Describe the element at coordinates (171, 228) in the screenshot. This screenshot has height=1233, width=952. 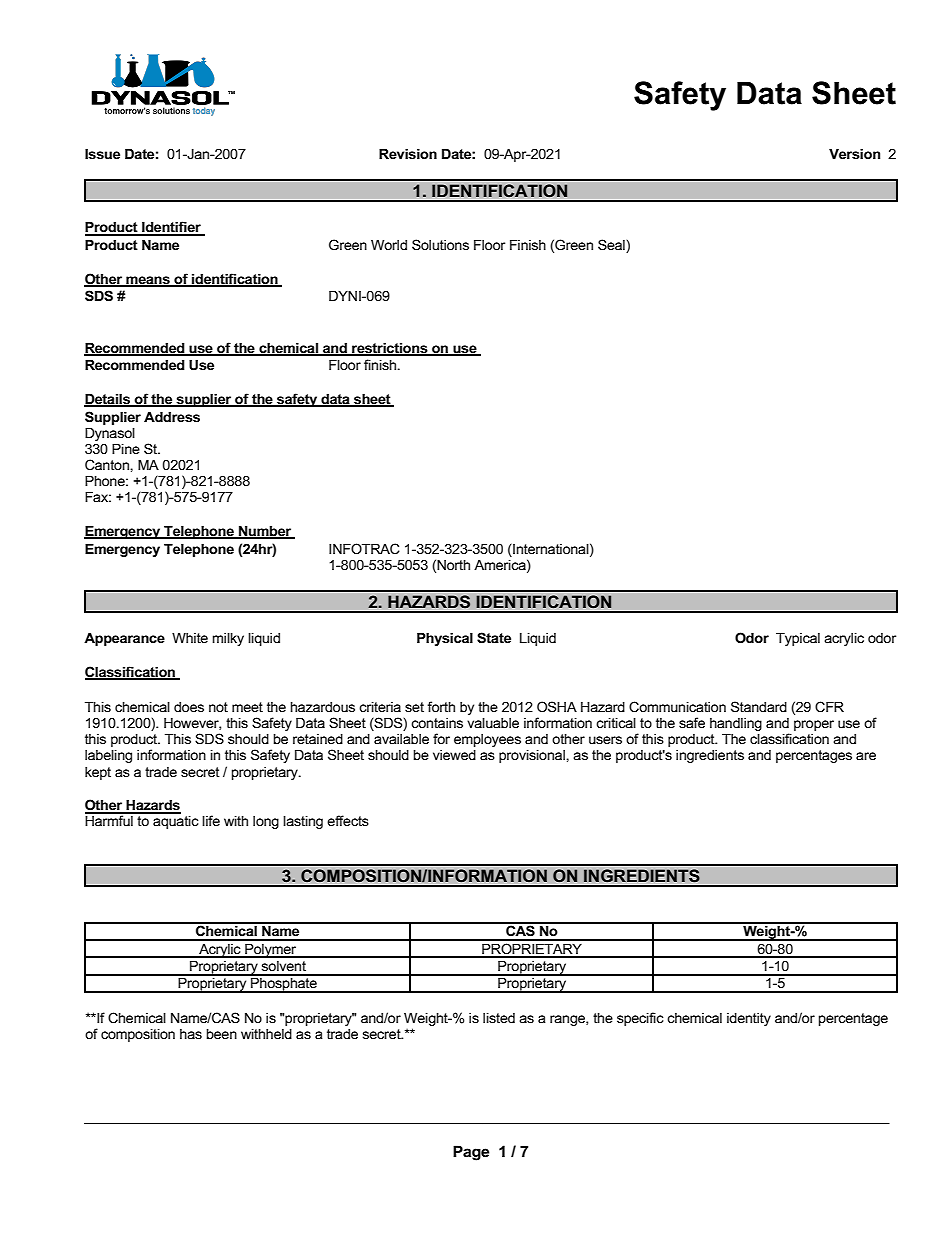
I see `Identifier` at that location.
